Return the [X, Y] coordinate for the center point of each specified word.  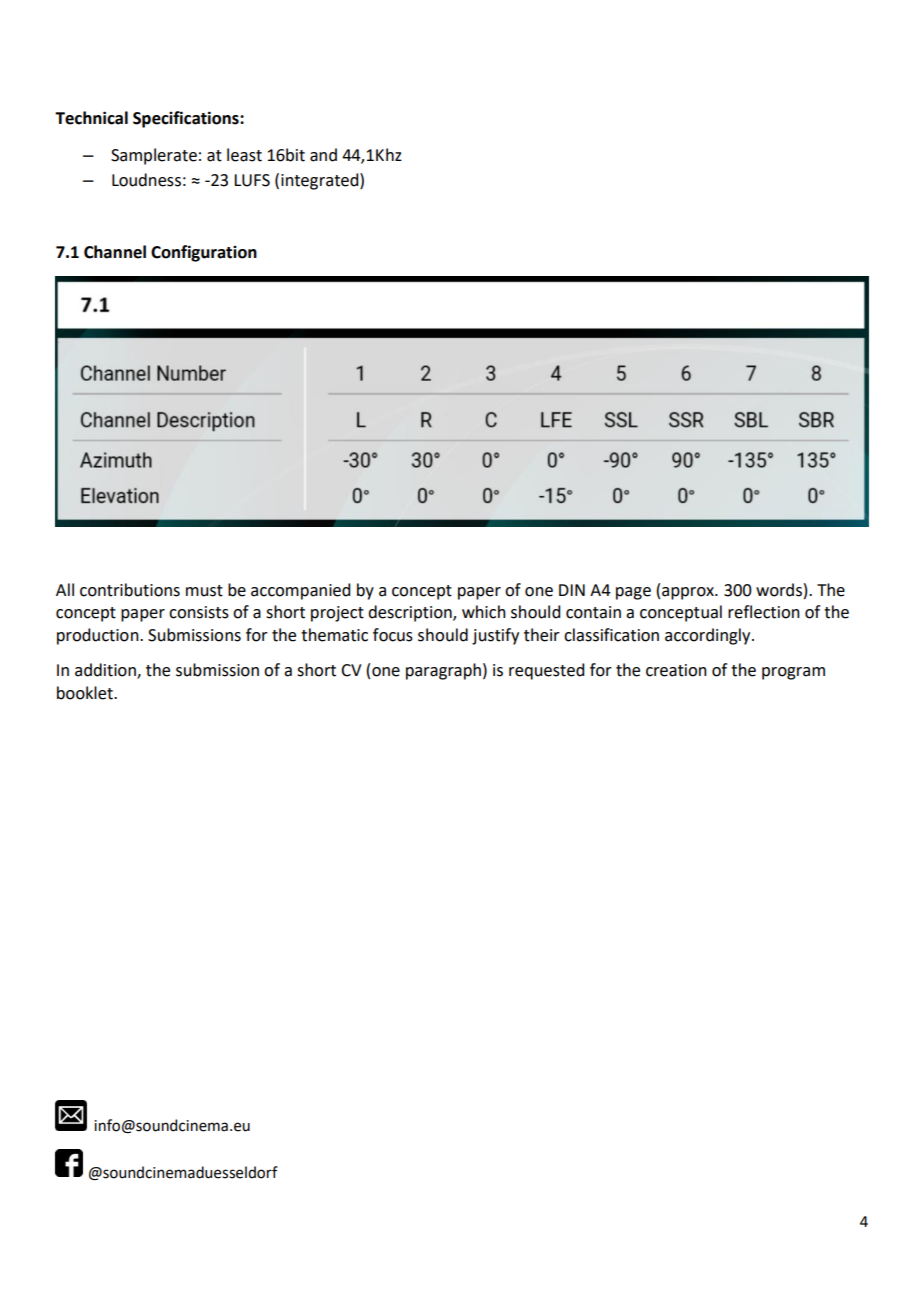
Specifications [187, 119]
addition [106, 671]
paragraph [443, 671]
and [323, 155]
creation [676, 670]
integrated [321, 181]
